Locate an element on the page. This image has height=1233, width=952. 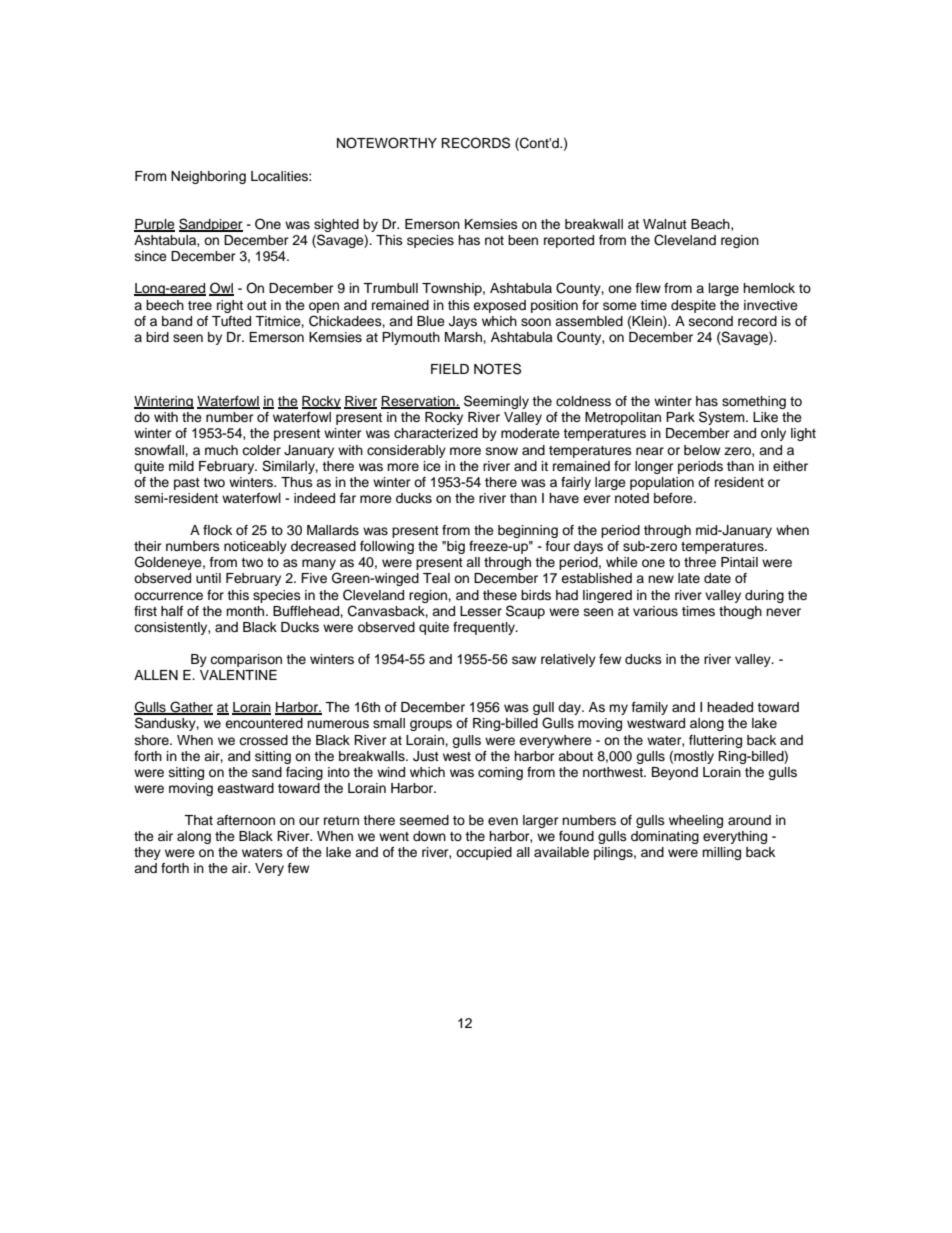
around is located at coordinates (749, 820).
